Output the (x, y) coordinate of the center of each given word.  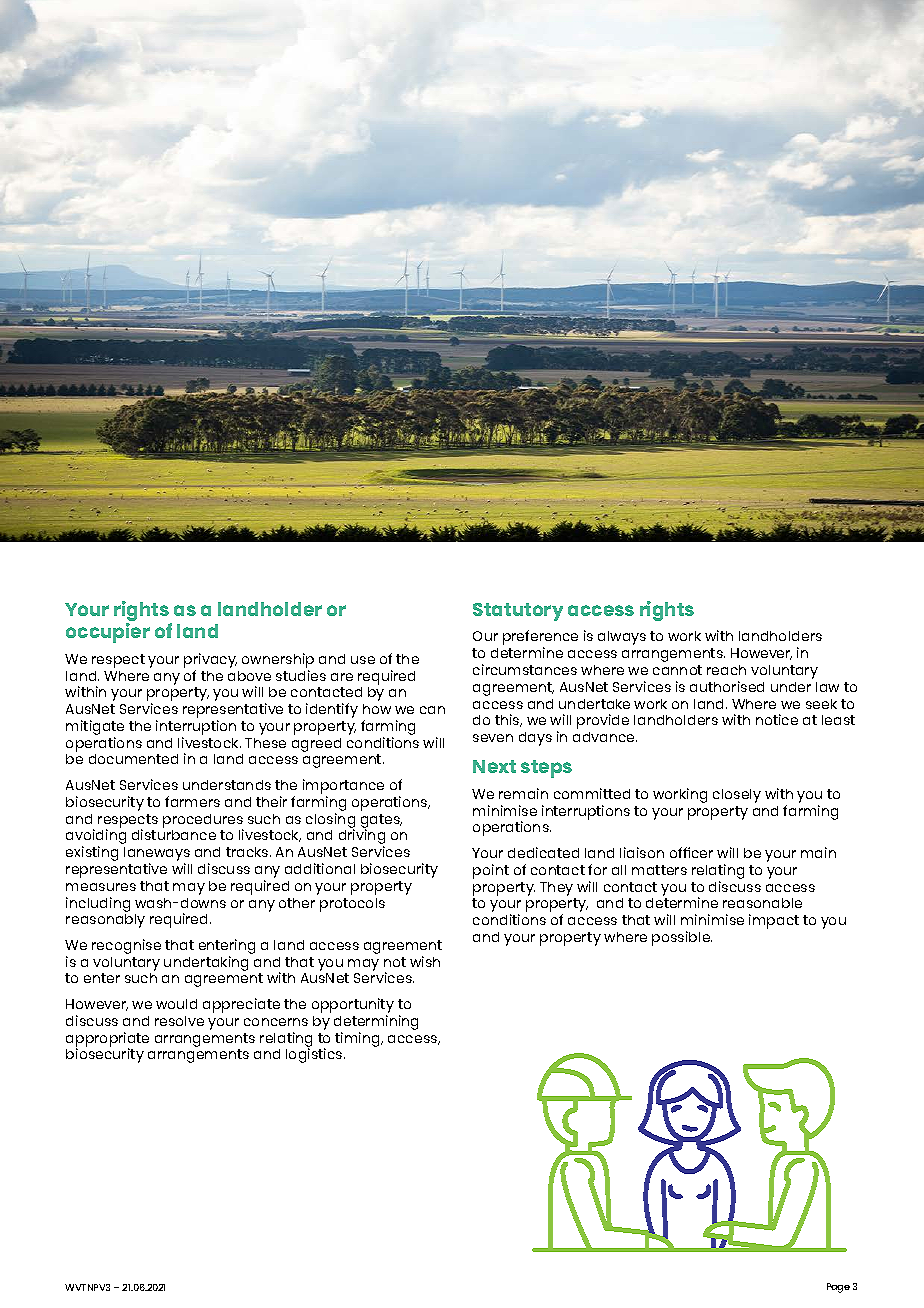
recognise (126, 946)
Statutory (518, 612)
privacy (210, 660)
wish (425, 961)
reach (726, 670)
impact (774, 921)
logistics (315, 1055)
